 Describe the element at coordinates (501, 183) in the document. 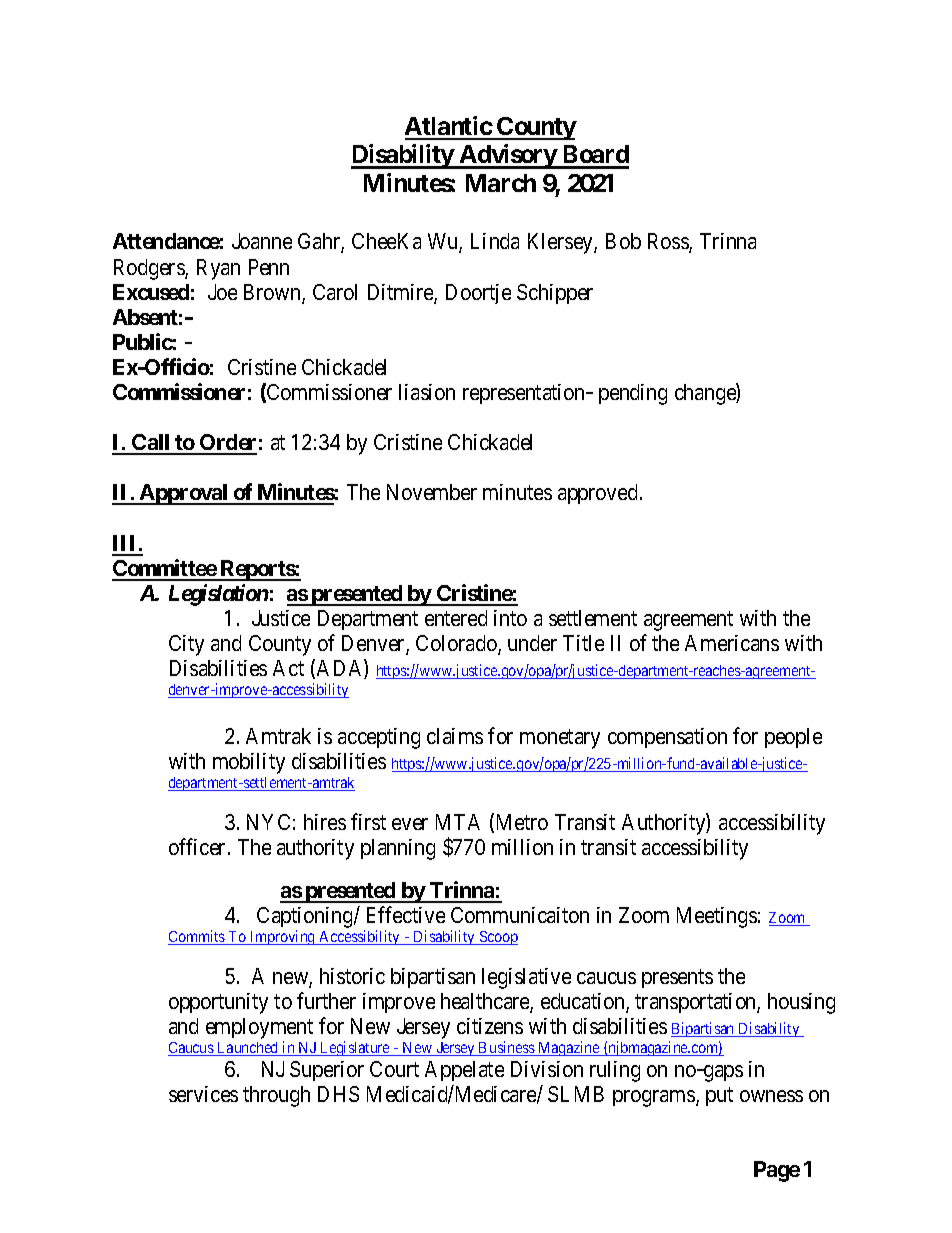

I see `March` at that location.
